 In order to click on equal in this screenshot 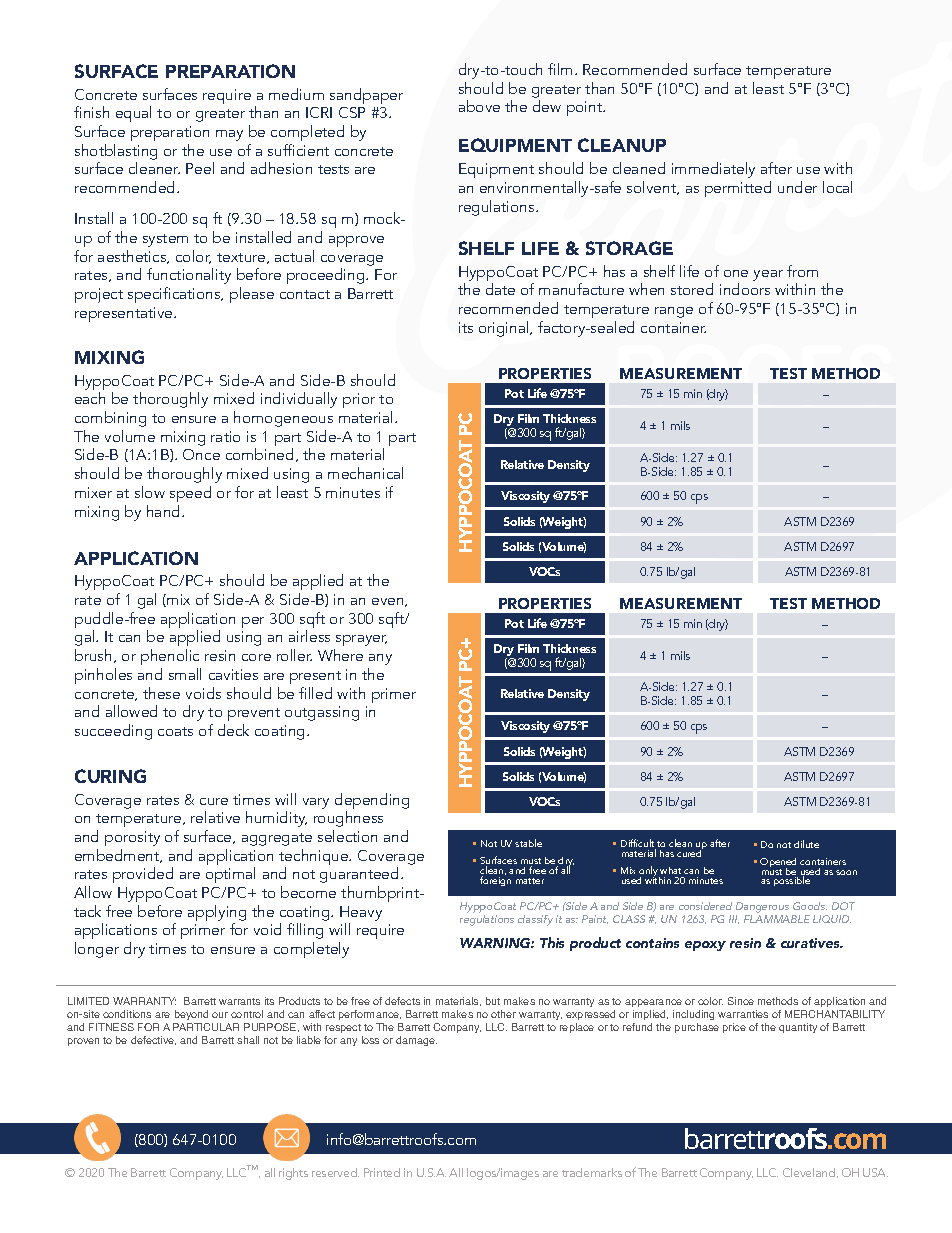, I will do `click(133, 114)`.
